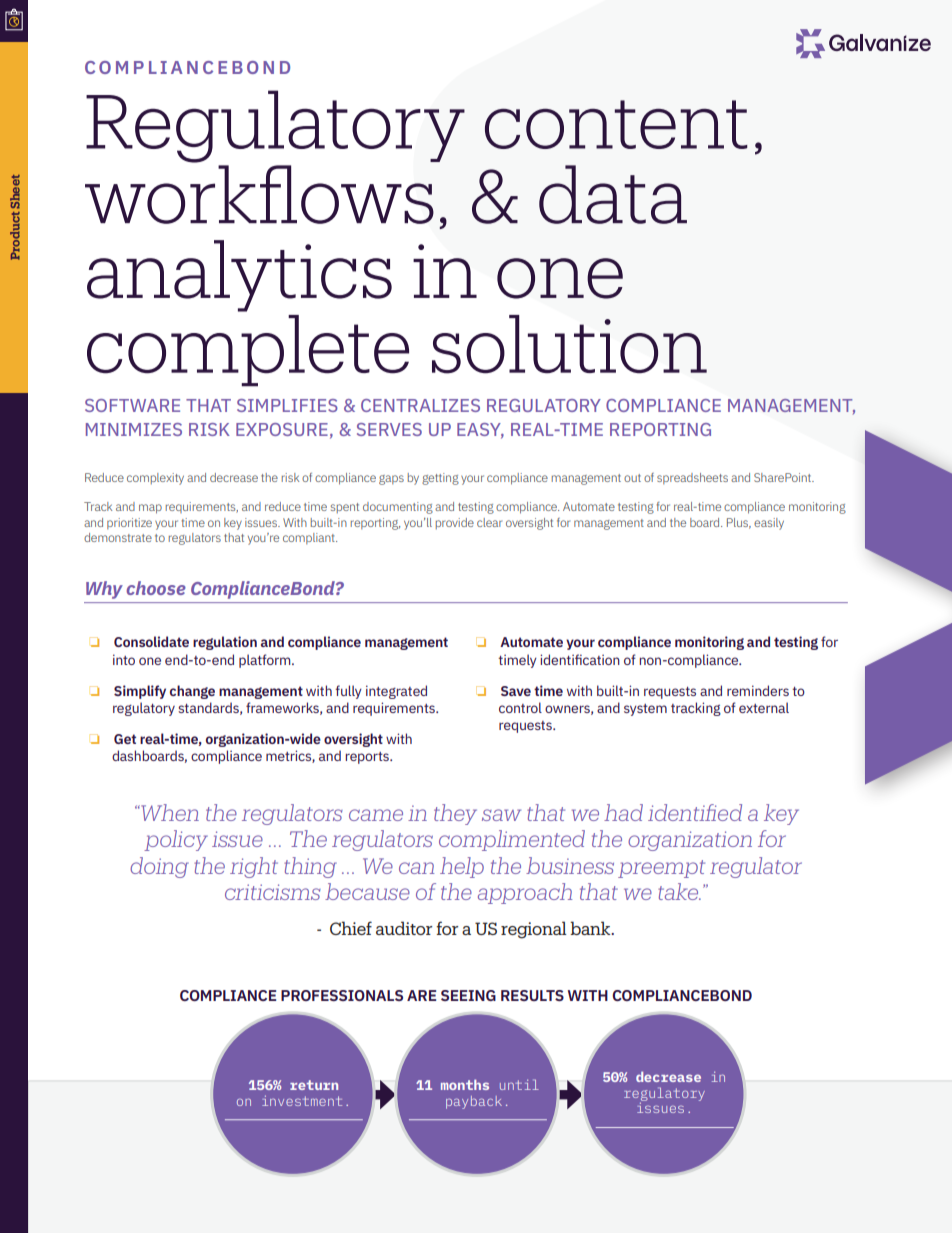  What do you see at coordinates (613, 194) in the screenshot?
I see `data` at bounding box center [613, 194].
